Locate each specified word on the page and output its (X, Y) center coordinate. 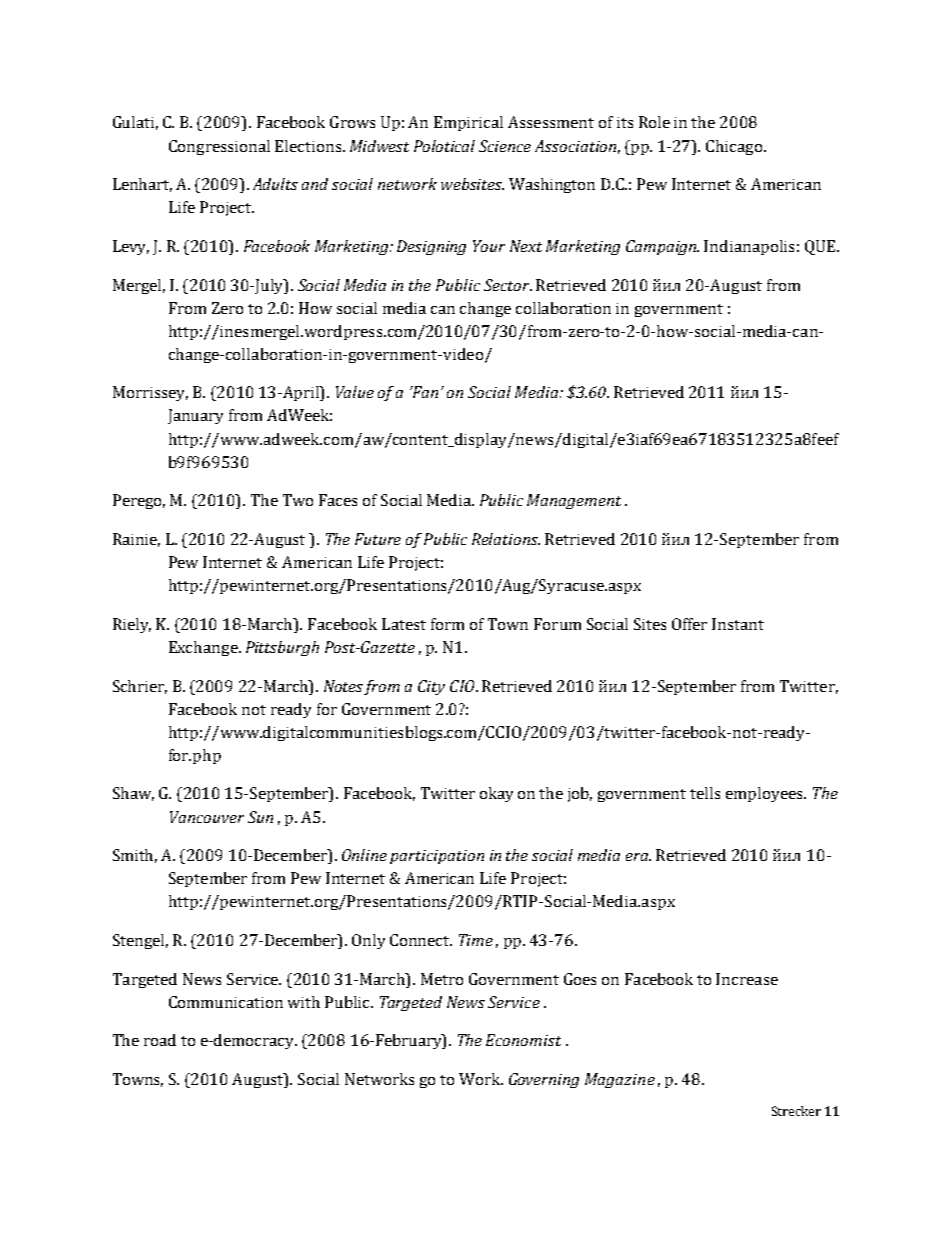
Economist (523, 1040)
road (160, 1040)
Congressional (219, 147)
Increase (747, 979)
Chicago (734, 147)
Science (505, 146)
